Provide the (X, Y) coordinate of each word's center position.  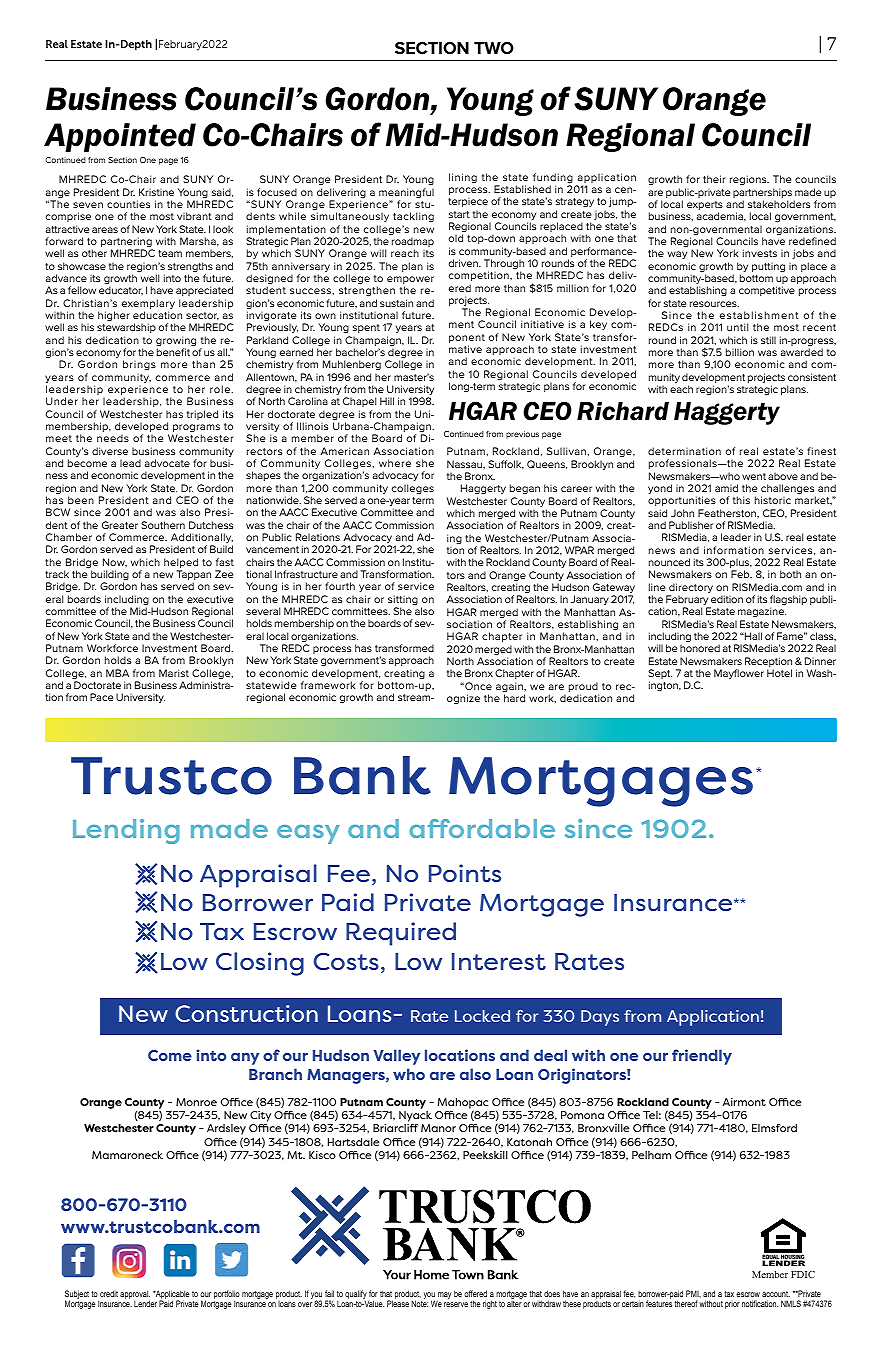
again (510, 688)
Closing (260, 964)
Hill (387, 401)
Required (401, 934)
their (714, 179)
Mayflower (739, 674)
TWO (494, 48)
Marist (174, 673)
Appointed (120, 137)
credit (109, 1293)
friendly (702, 1057)
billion (740, 352)
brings (139, 365)
